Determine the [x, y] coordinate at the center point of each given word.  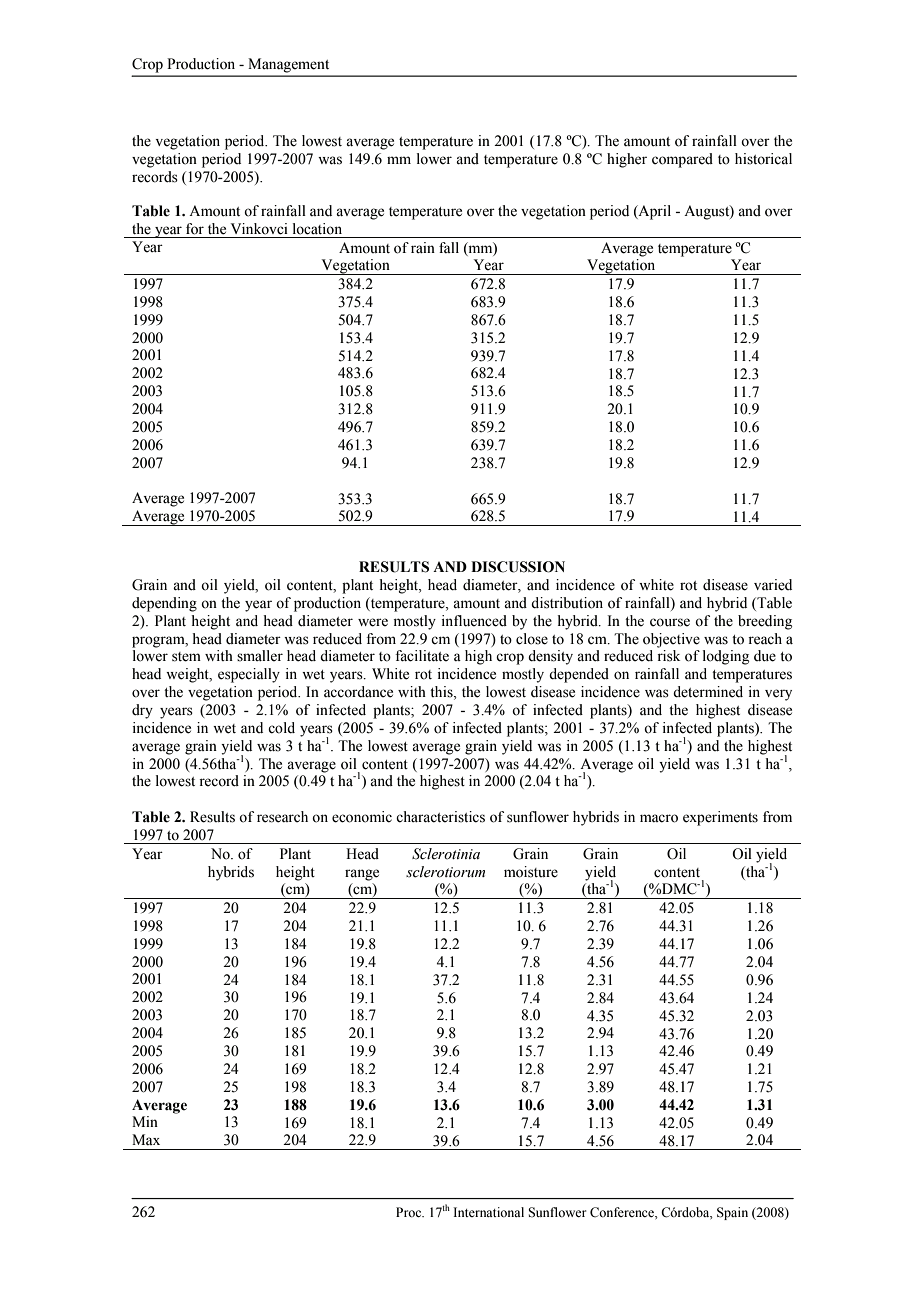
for [195, 229]
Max [146, 1139]
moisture [531, 872]
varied [773, 585]
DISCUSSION [518, 567]
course [670, 622]
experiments [720, 818]
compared [682, 160]
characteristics [440, 817]
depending [164, 604]
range [362, 875]
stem [186, 657]
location [317, 229]
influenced [474, 621]
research [282, 817]
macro [659, 818]
